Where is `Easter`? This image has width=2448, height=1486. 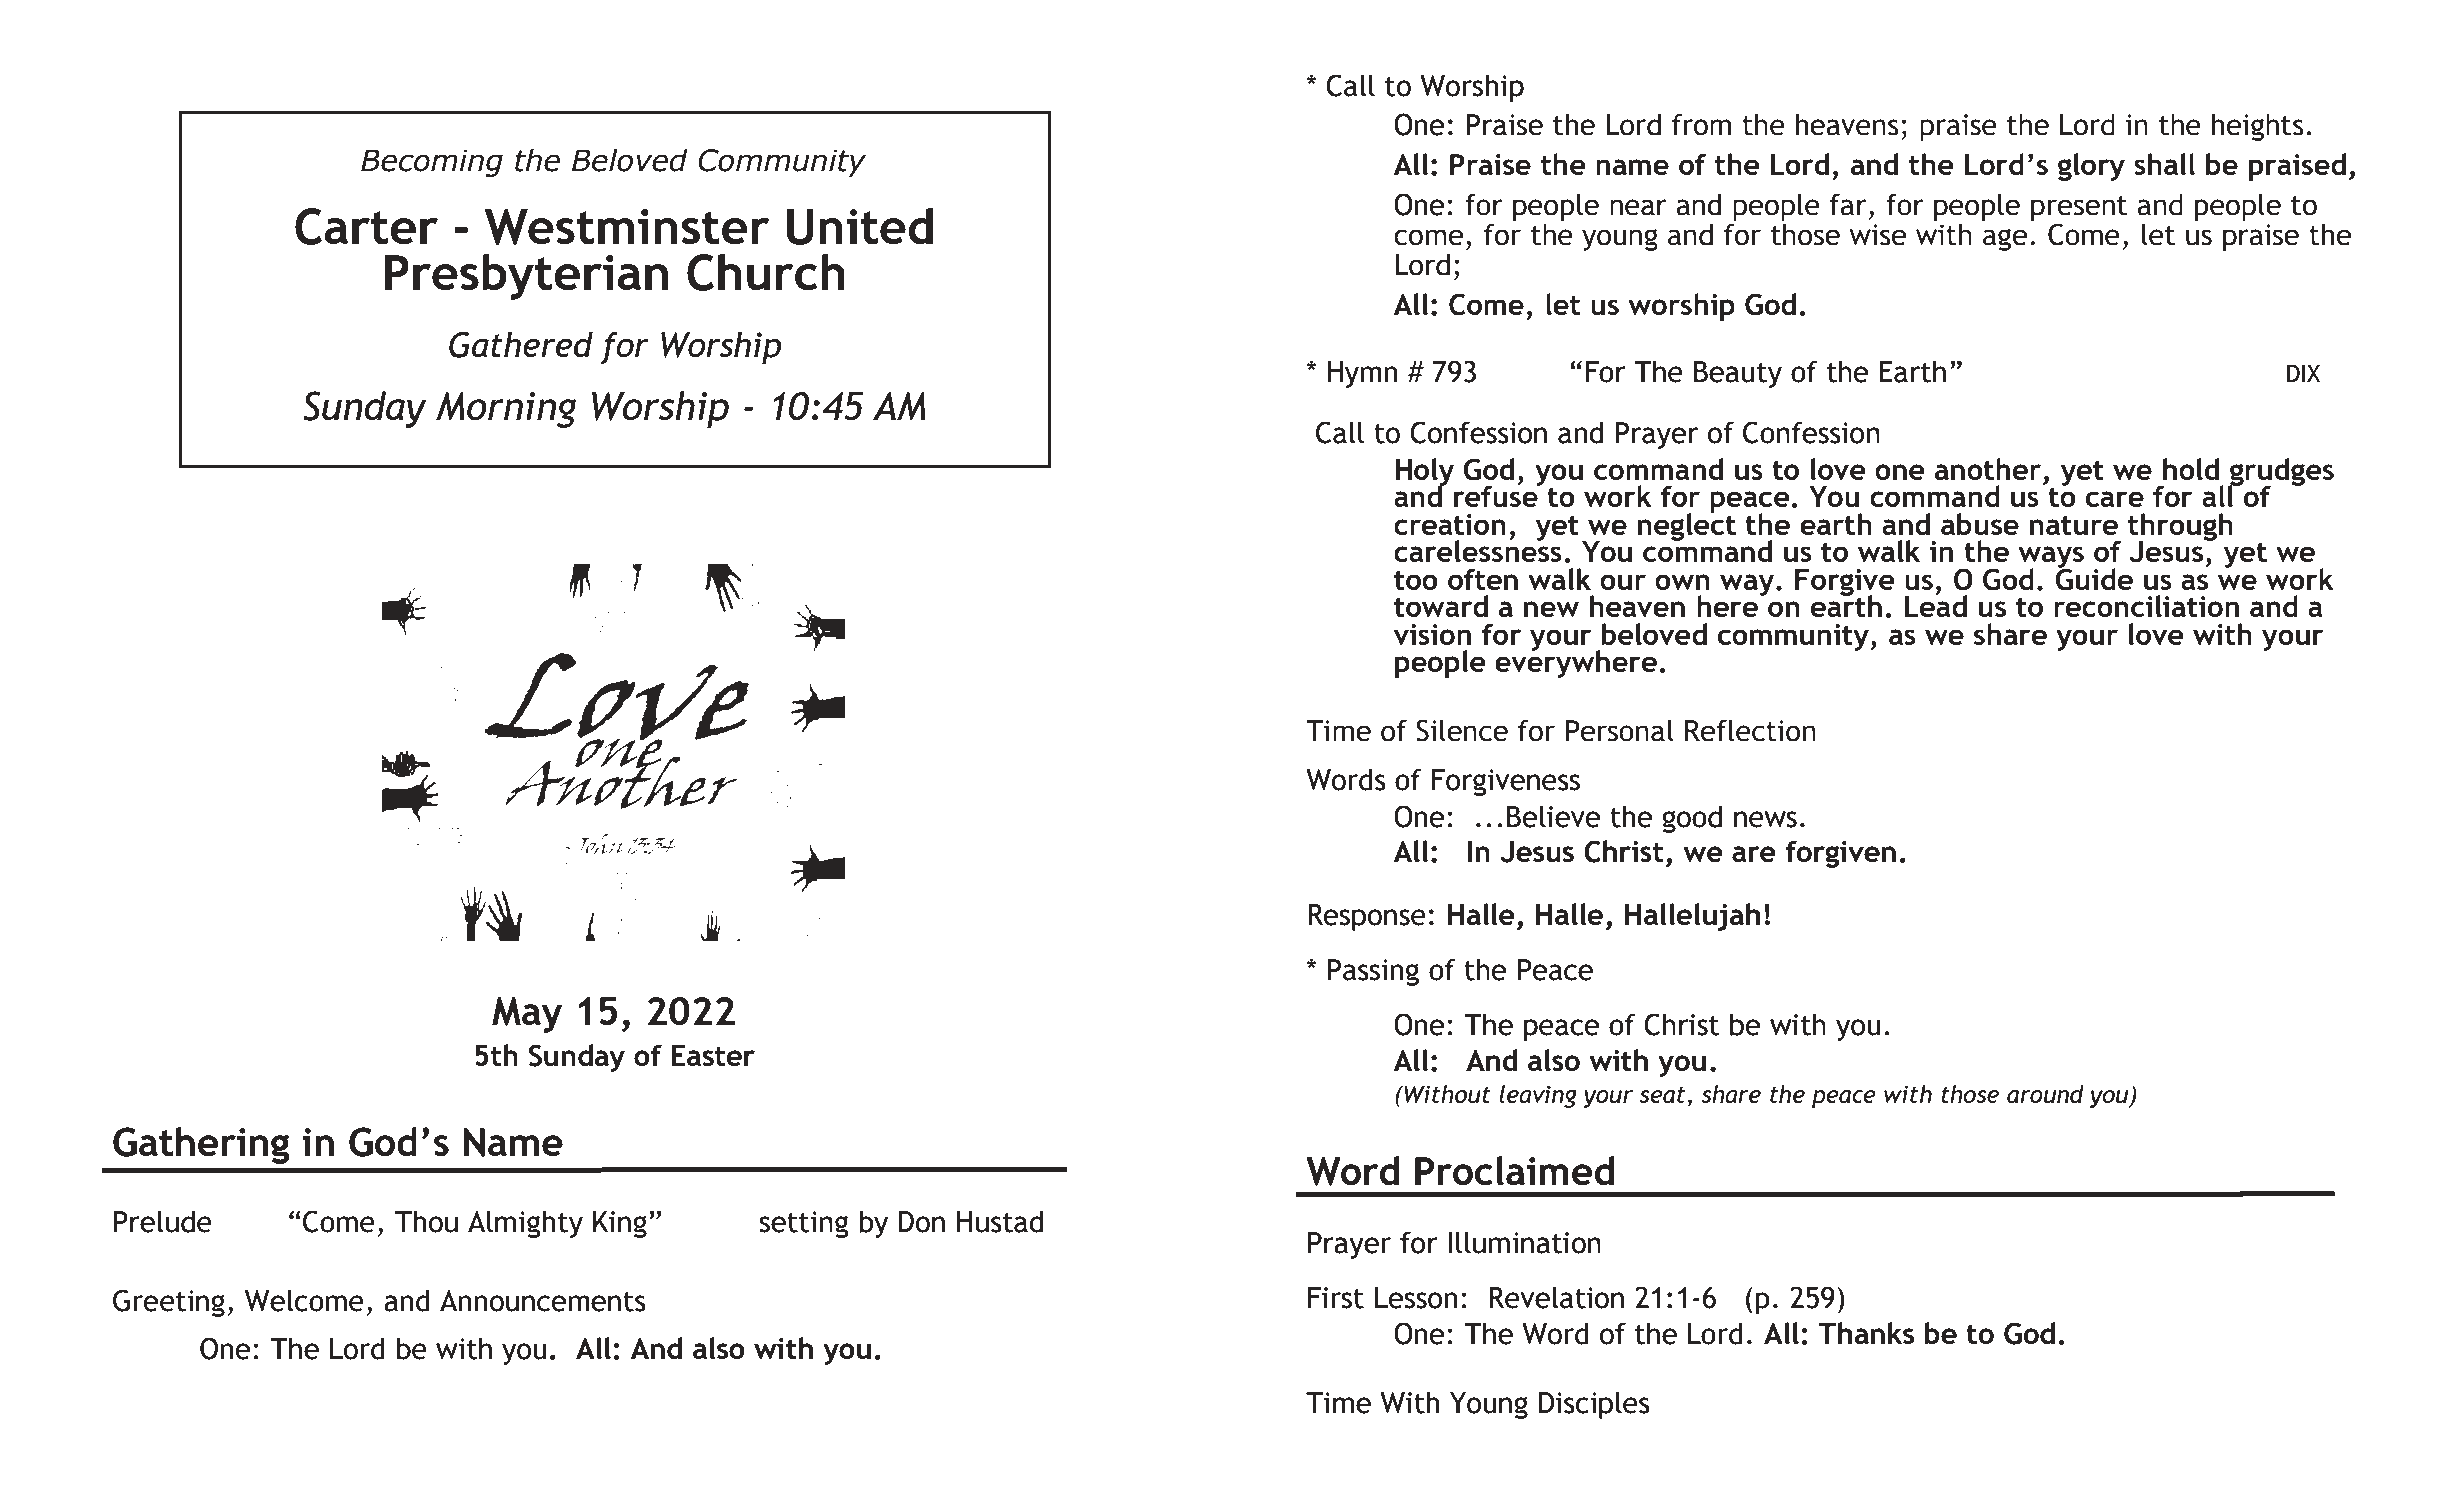
Easter is located at coordinates (713, 1055).
